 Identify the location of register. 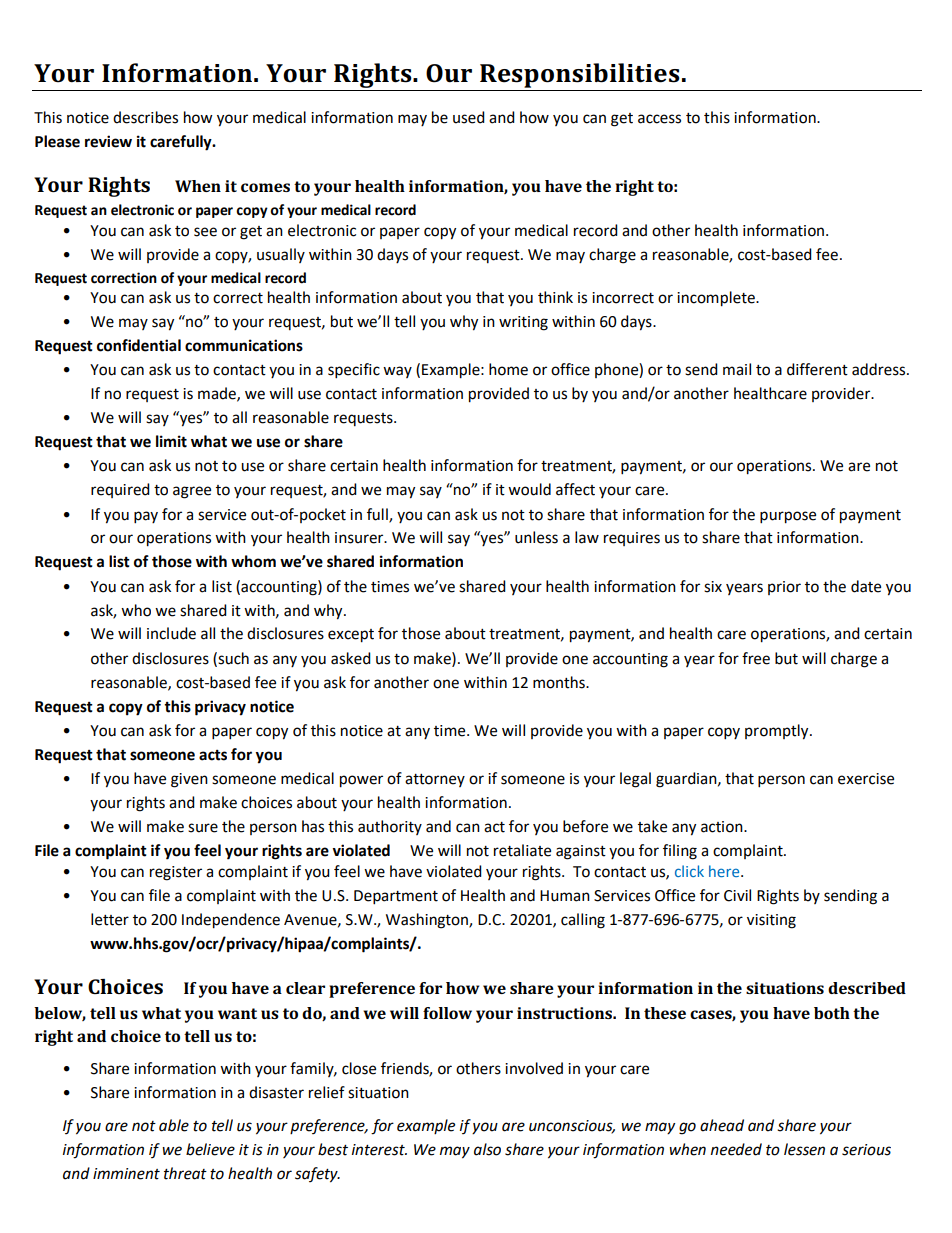
(176, 873).
